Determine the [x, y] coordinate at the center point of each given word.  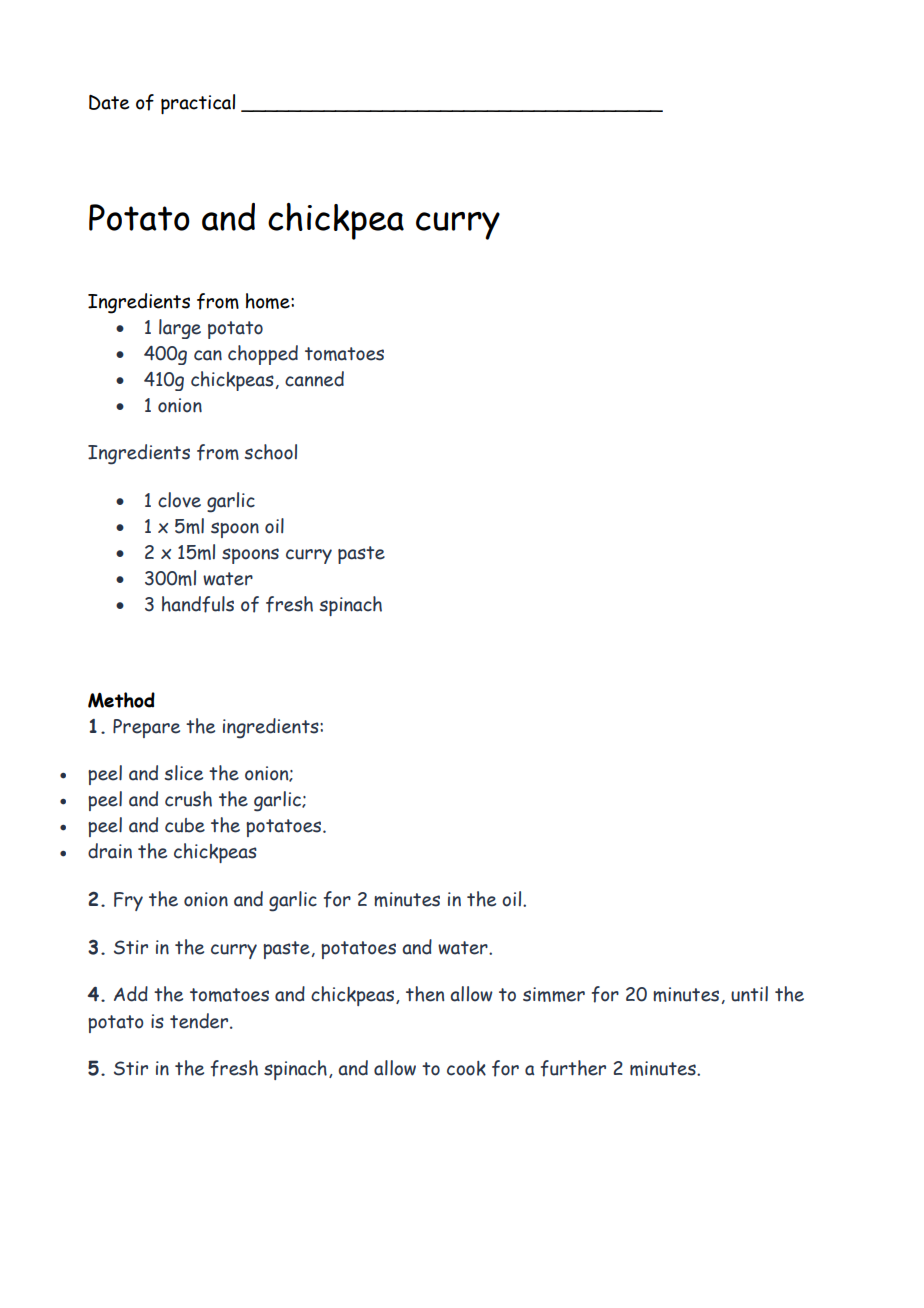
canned [314, 379]
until [749, 994]
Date [109, 102]
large [180, 329]
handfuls [198, 604]
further [573, 1068]
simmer [554, 994]
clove [179, 500]
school [270, 452]
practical [198, 104]
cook [466, 1068]
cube [185, 825]
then [425, 994]
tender [200, 1021]
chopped [263, 355]
